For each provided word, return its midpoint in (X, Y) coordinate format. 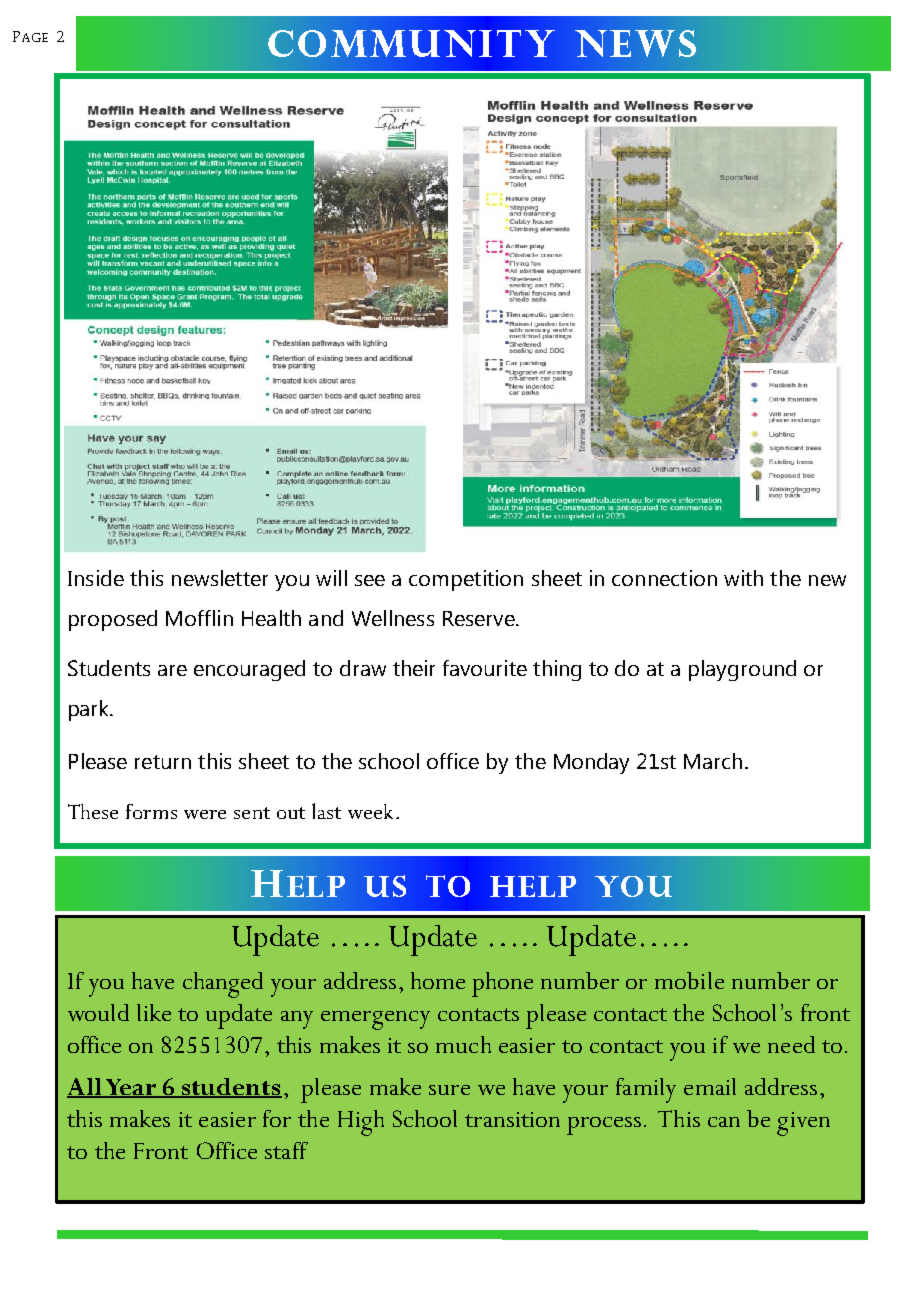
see (370, 580)
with (743, 578)
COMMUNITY (411, 43)
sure (449, 1090)
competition (466, 580)
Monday (591, 763)
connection (664, 578)
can (724, 1122)
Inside (96, 578)
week (370, 811)
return (163, 762)
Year (130, 1088)
